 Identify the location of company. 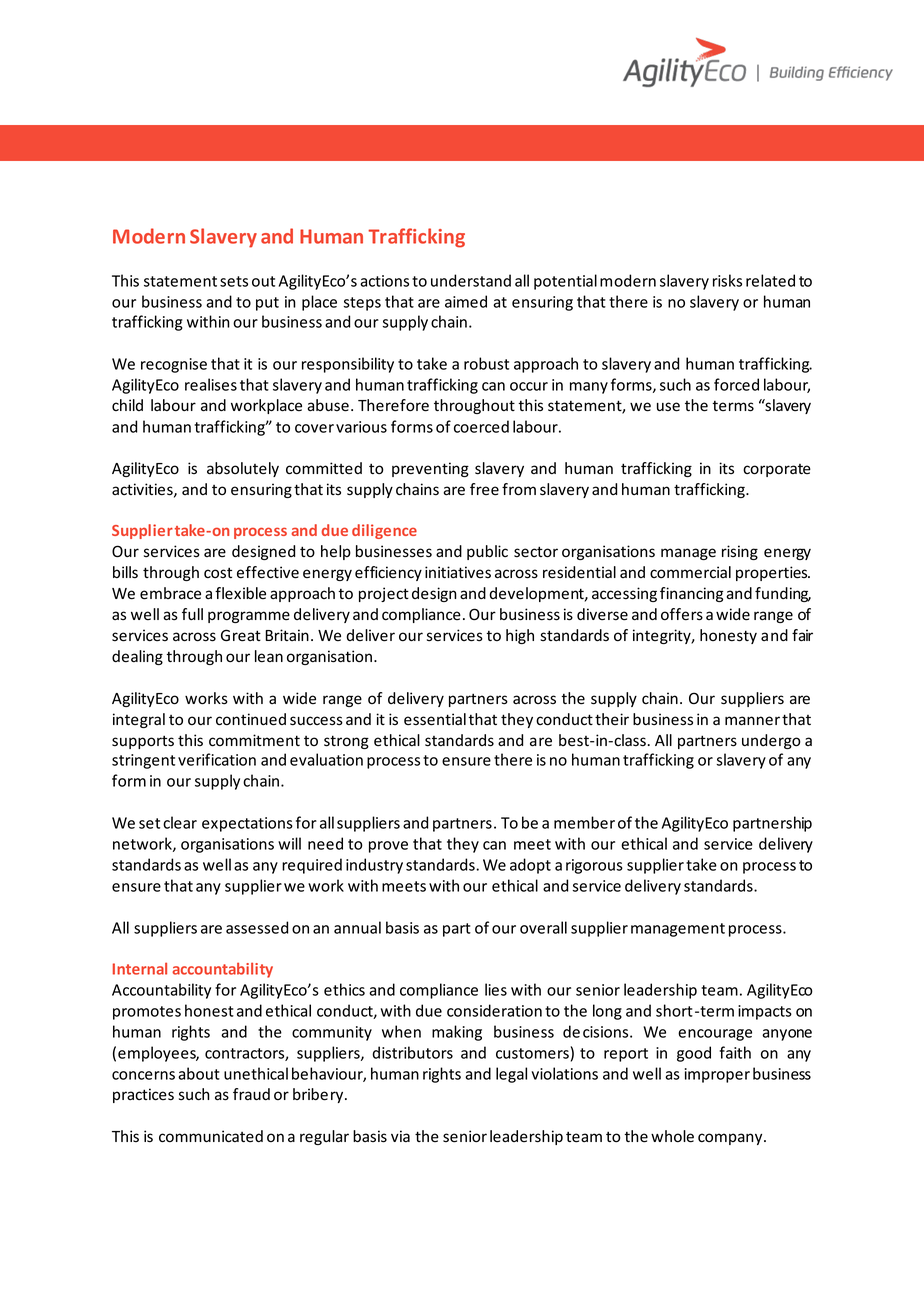
(731, 1139).
